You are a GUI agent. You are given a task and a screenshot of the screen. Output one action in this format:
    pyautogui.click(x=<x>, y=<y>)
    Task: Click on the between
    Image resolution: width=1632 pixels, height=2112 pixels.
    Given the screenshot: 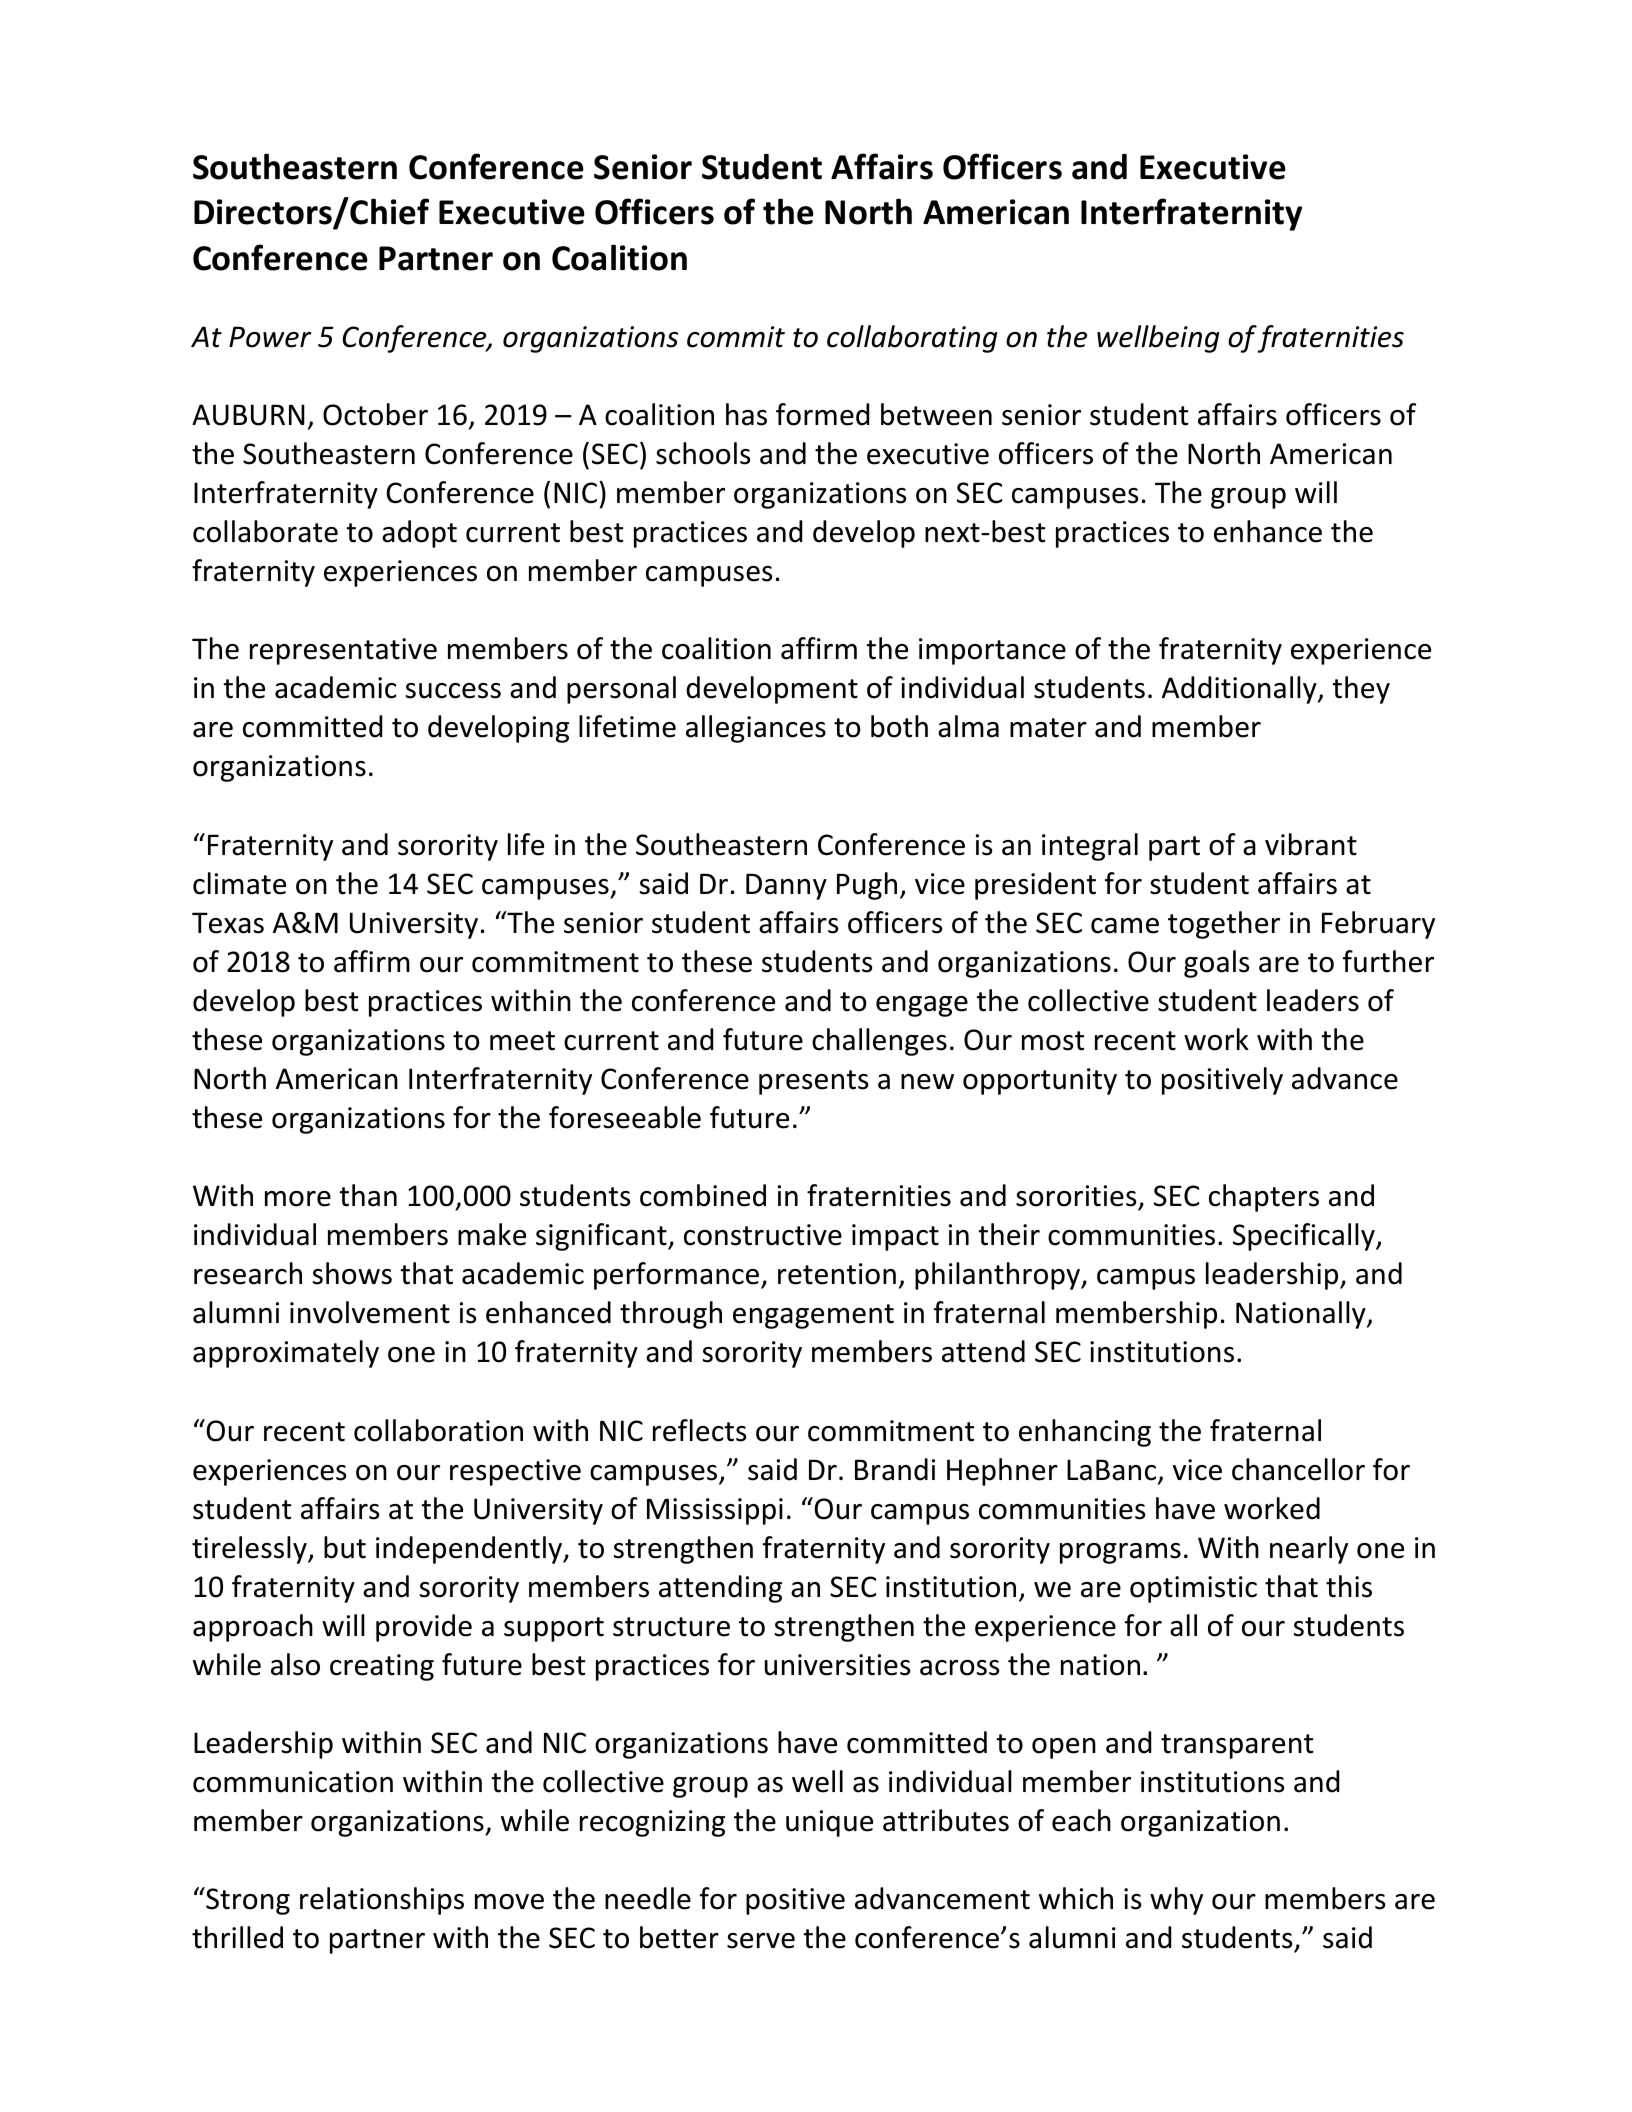 What is the action you would take?
    pyautogui.click(x=936, y=414)
